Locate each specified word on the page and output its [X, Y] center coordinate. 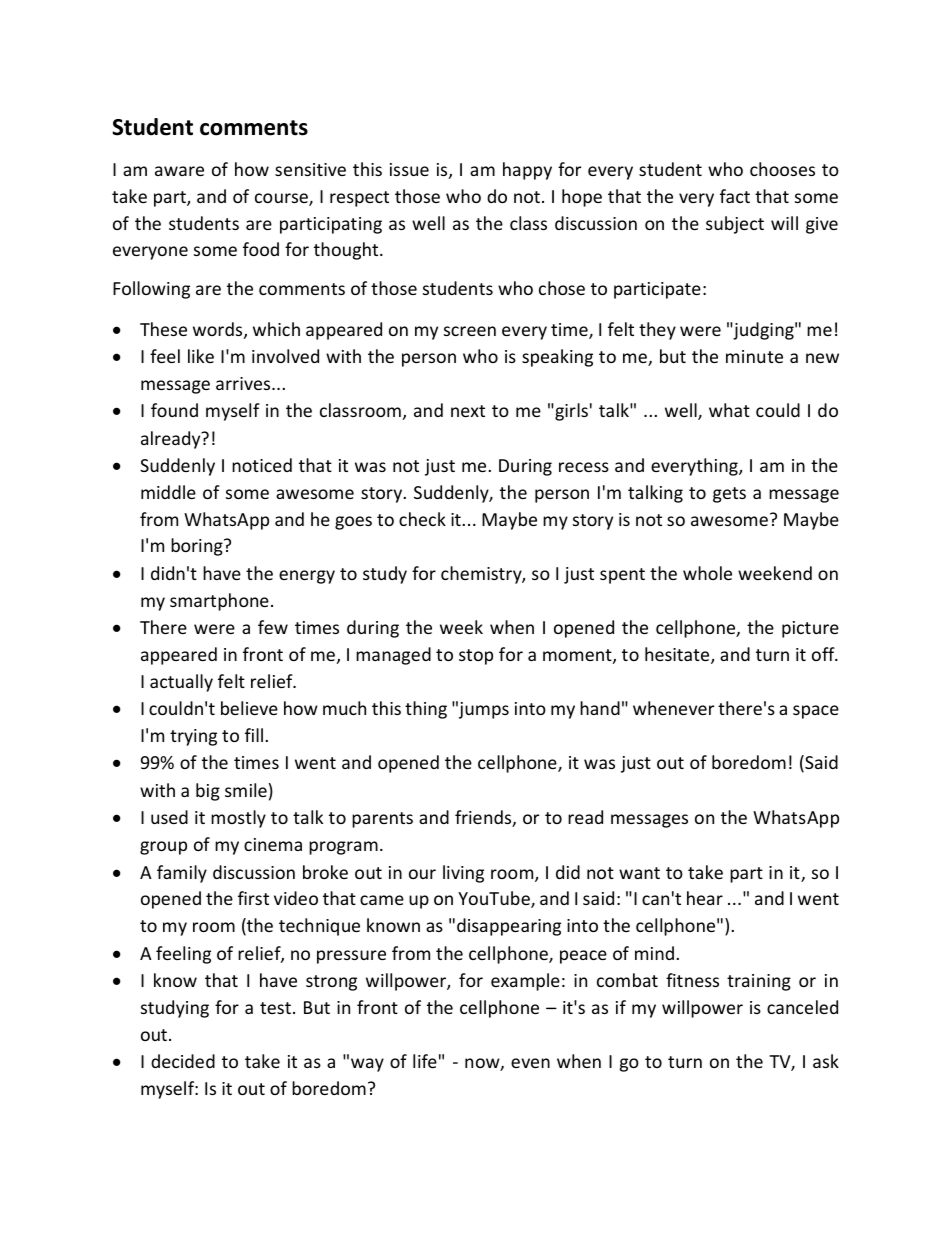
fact [735, 196]
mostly [238, 819]
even [530, 1063]
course [282, 199]
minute [754, 356]
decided [183, 1061]
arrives [244, 383]
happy [527, 171]
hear [705, 898]
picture [810, 629]
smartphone [219, 602]
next [468, 411]
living [463, 874]
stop [476, 657]
